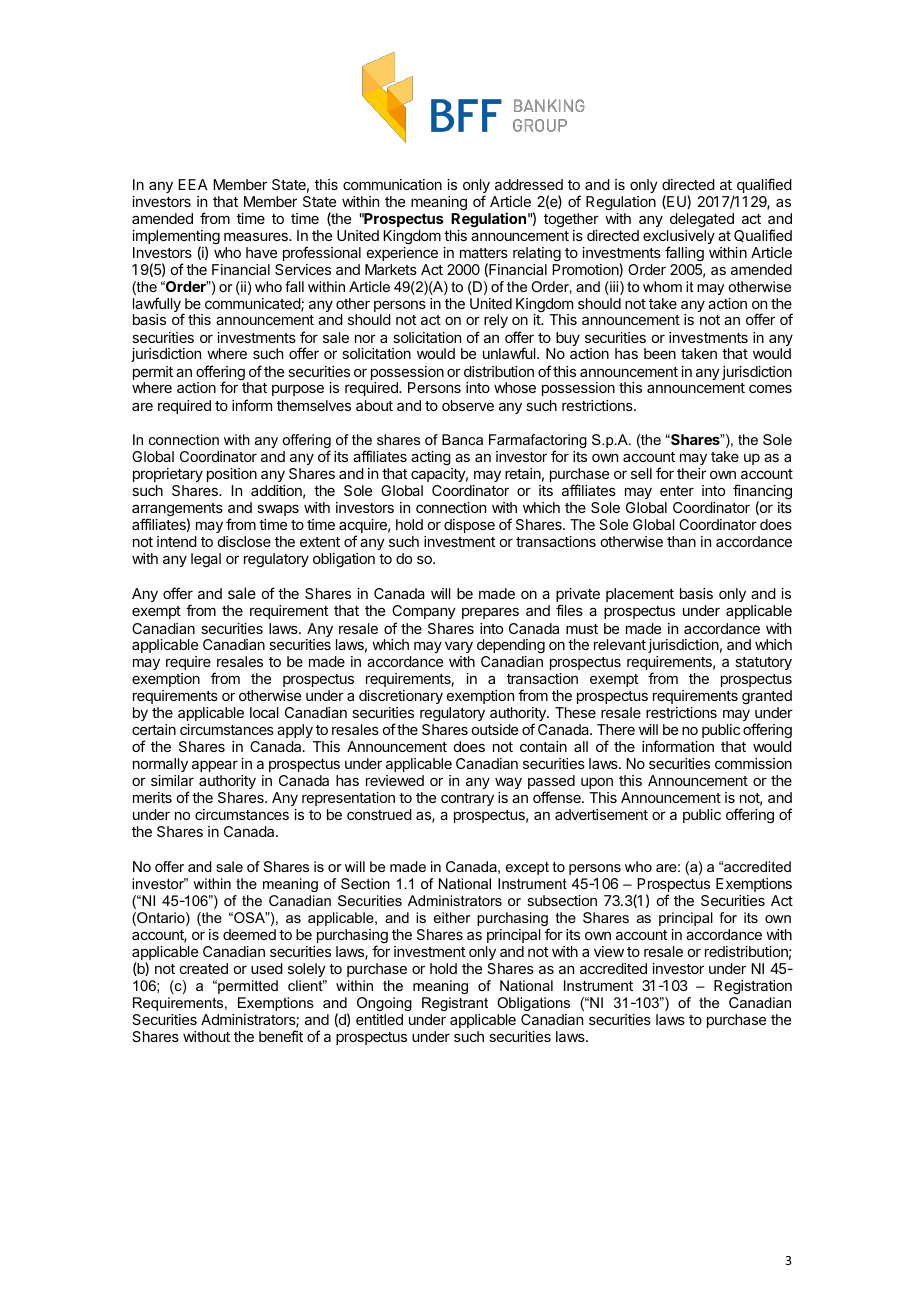  What do you see at coordinates (455, 1004) in the screenshot?
I see `Registrant` at bounding box center [455, 1004].
